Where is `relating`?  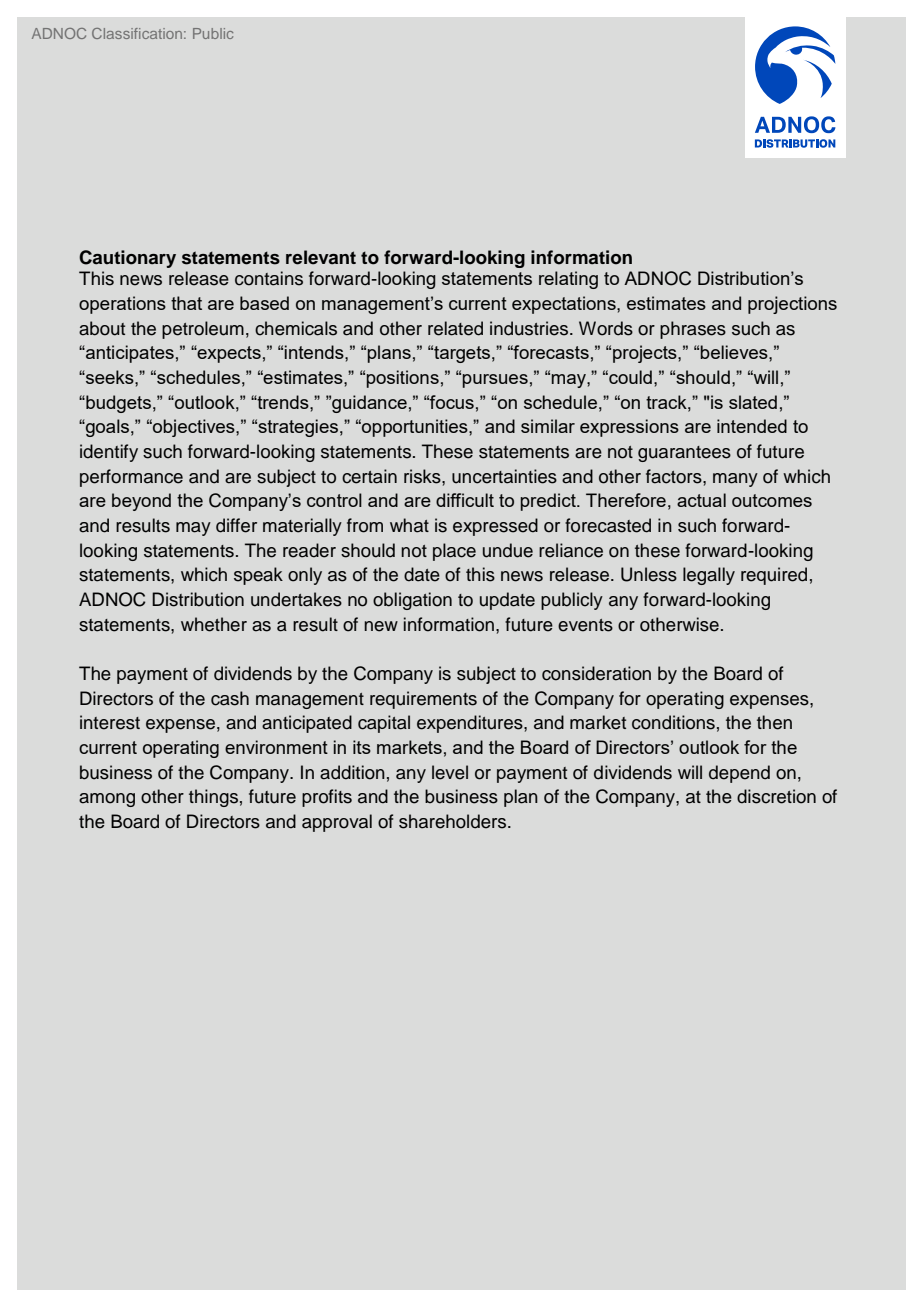 relating is located at coordinates (568, 280).
